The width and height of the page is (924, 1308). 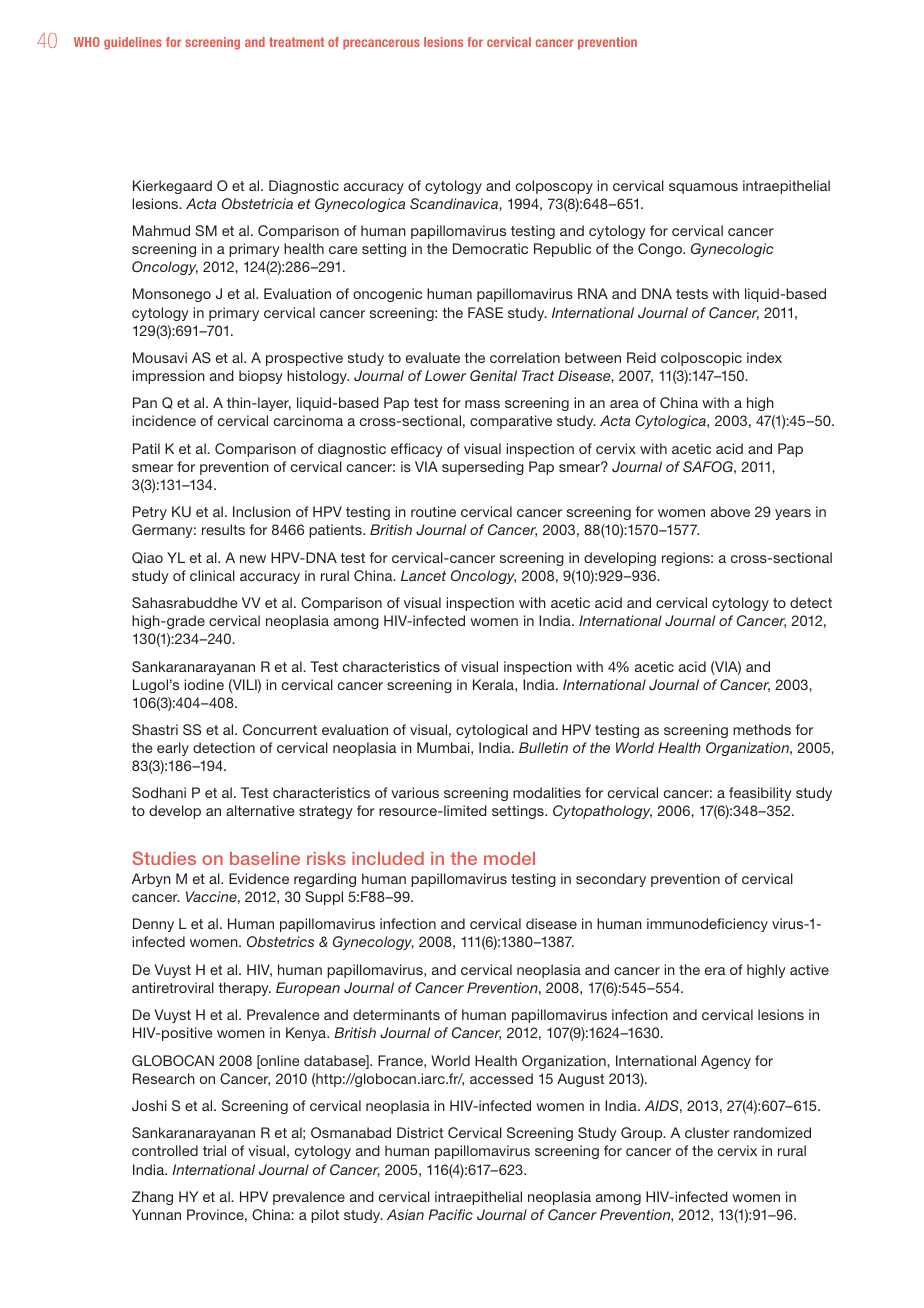 What do you see at coordinates (173, 987) in the page?
I see `antiretroviral` at bounding box center [173, 987].
